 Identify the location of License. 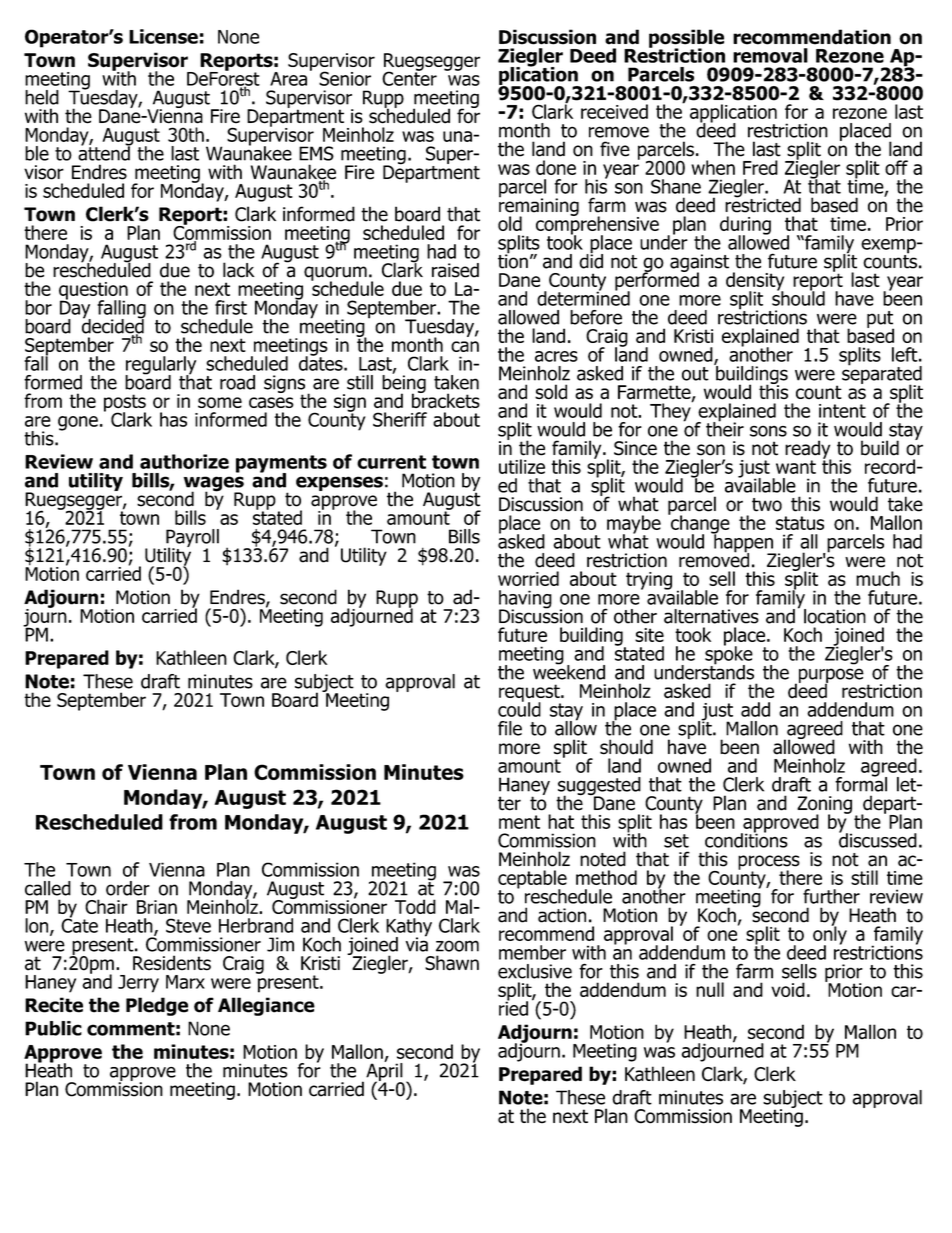
(163, 36).
